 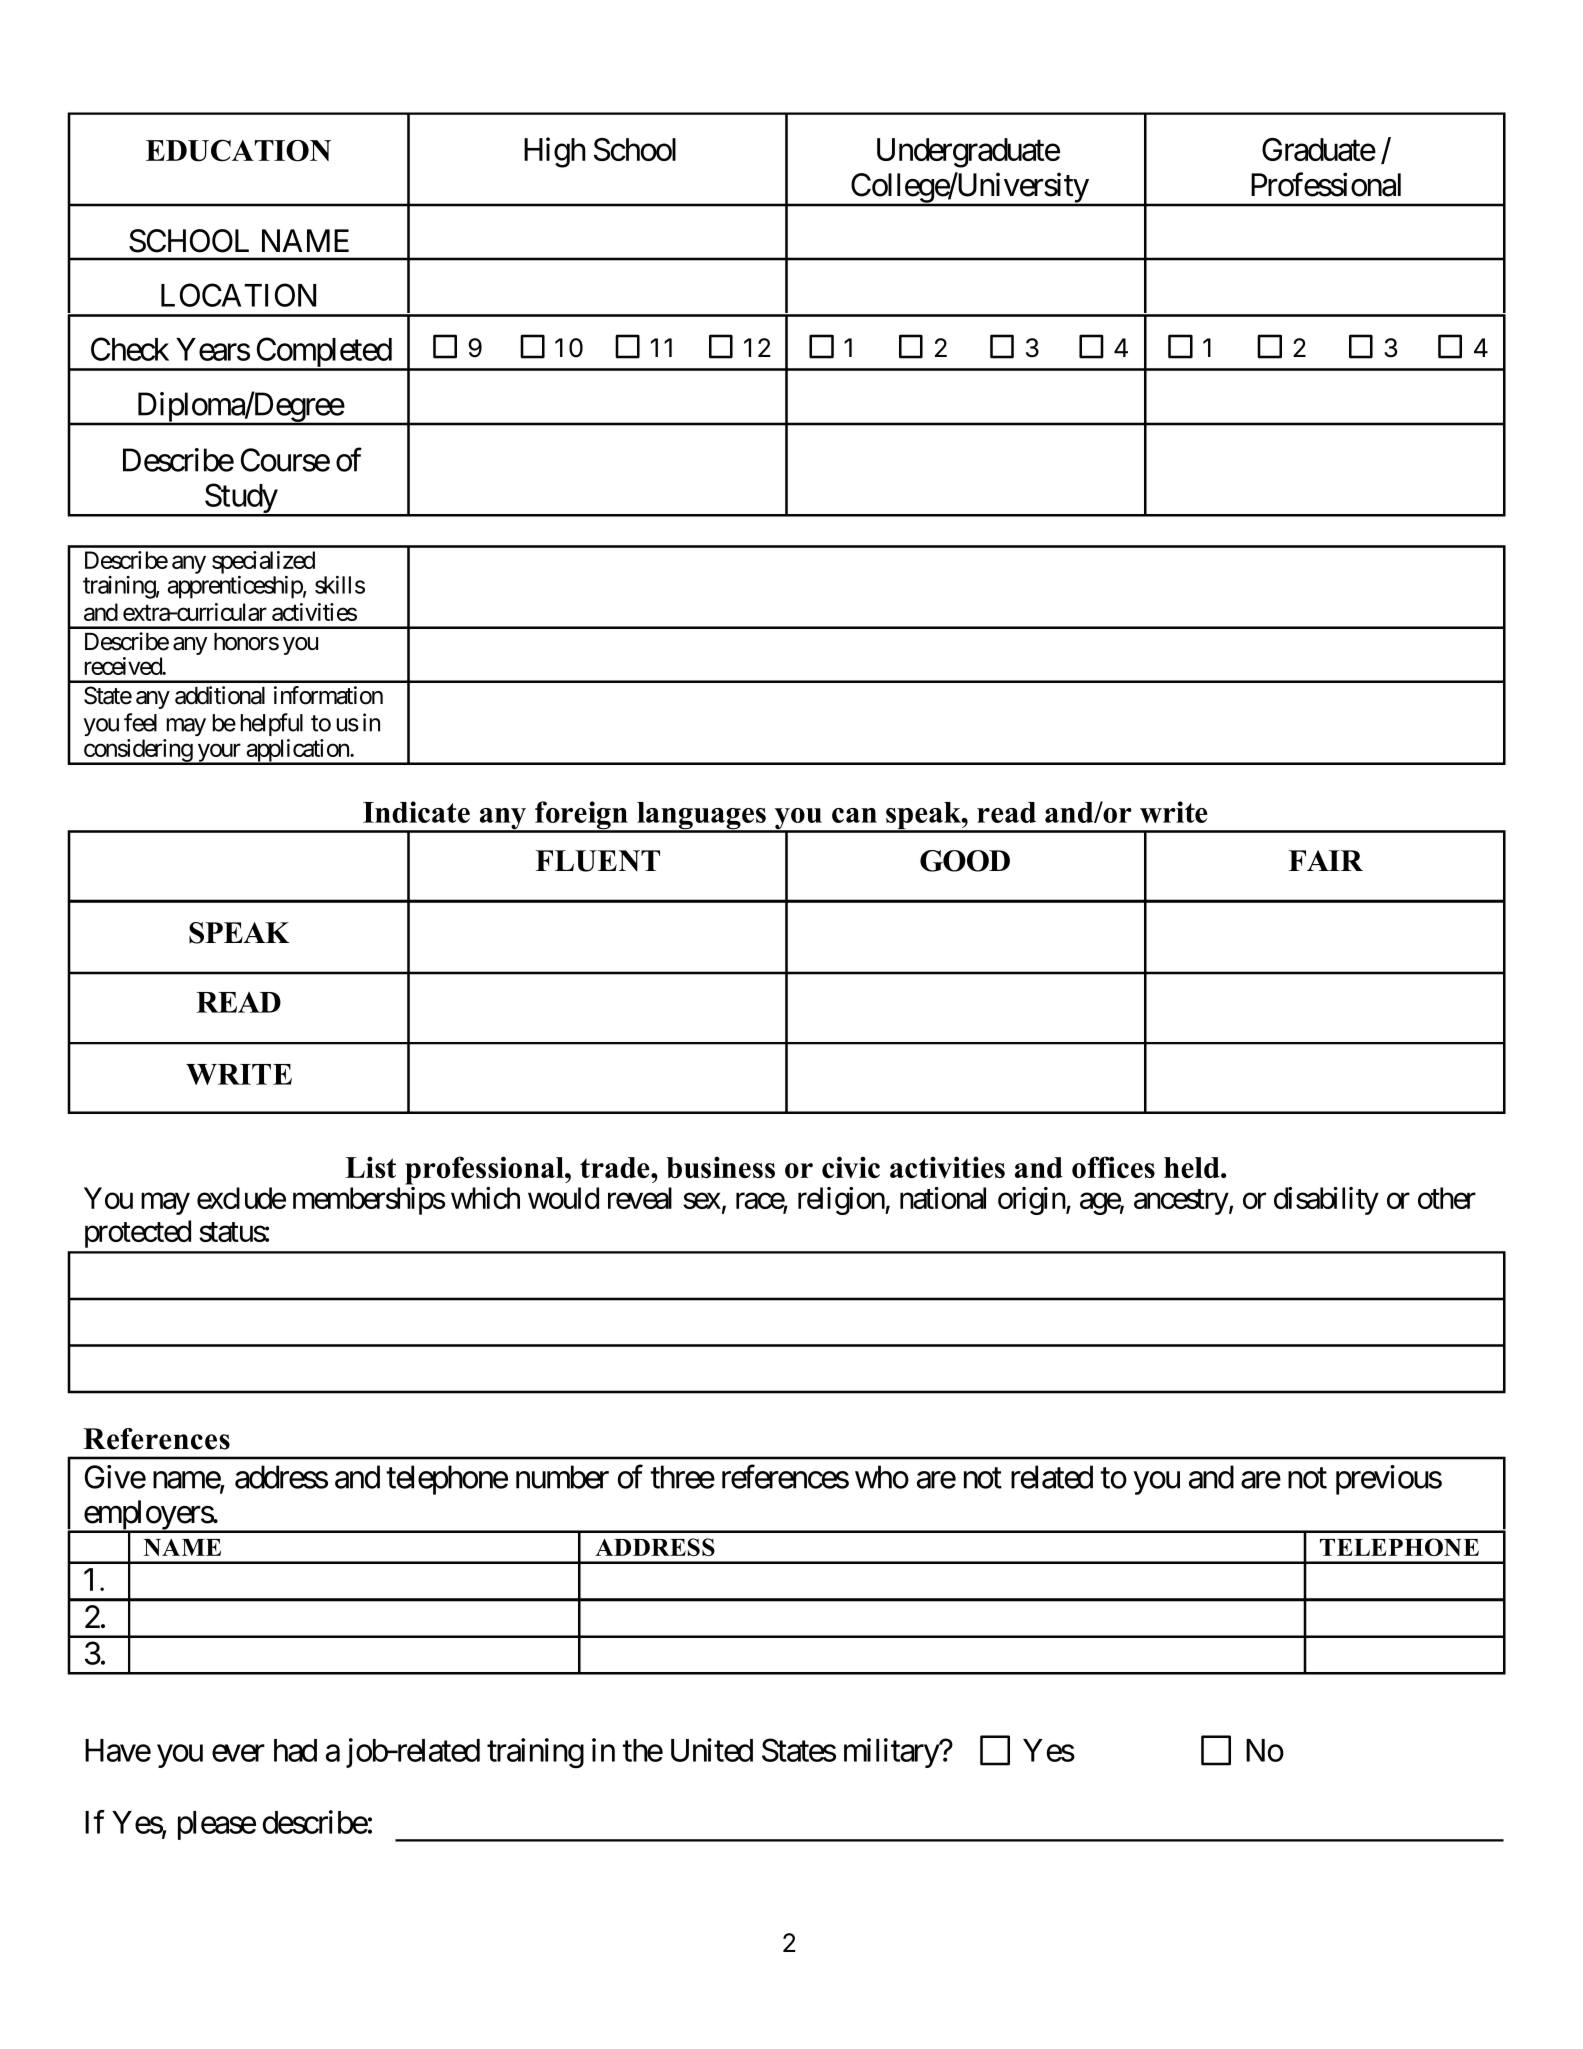 What do you see at coordinates (854, 815) in the screenshot?
I see `can` at bounding box center [854, 815].
